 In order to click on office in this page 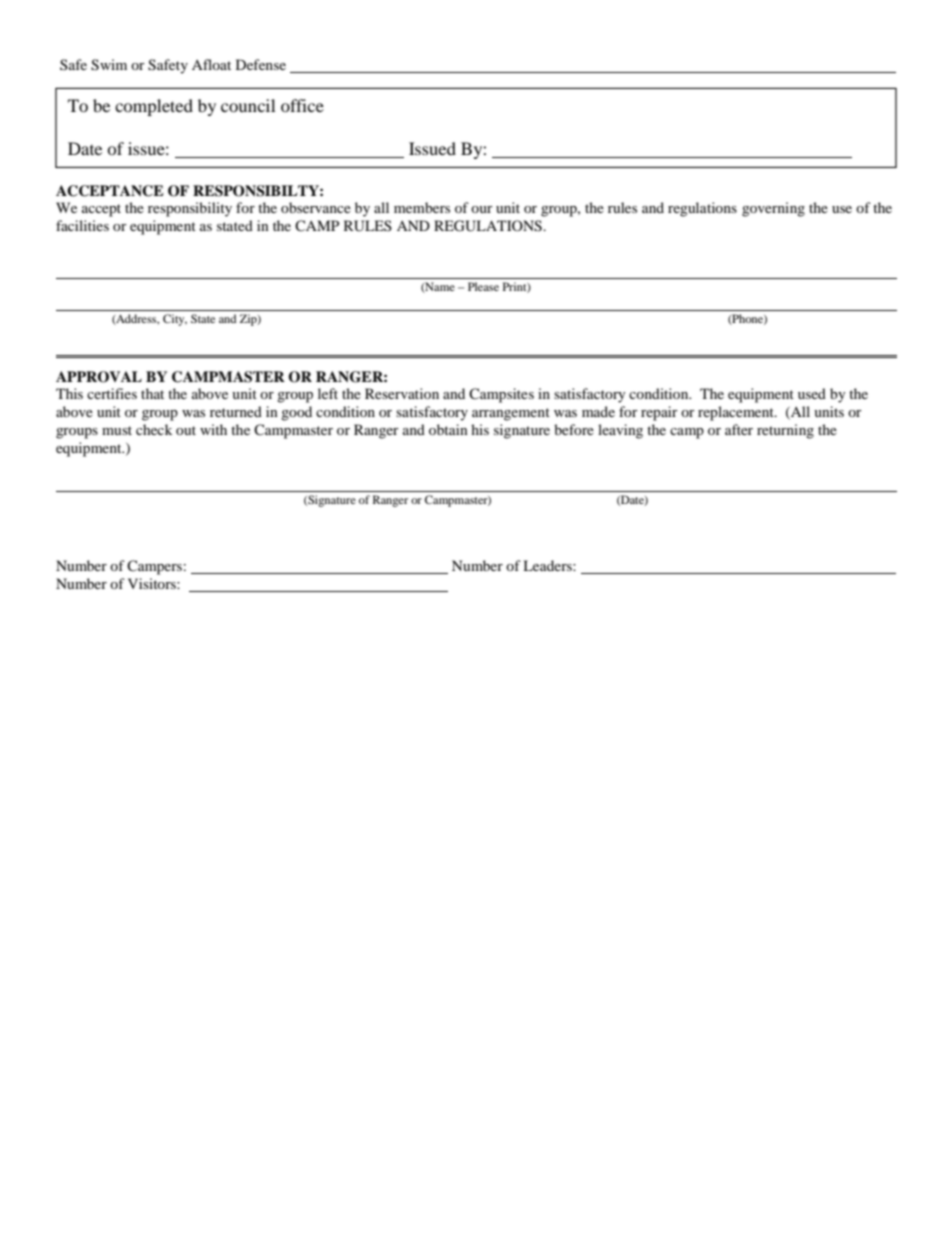, I will do `click(302, 105)`.
